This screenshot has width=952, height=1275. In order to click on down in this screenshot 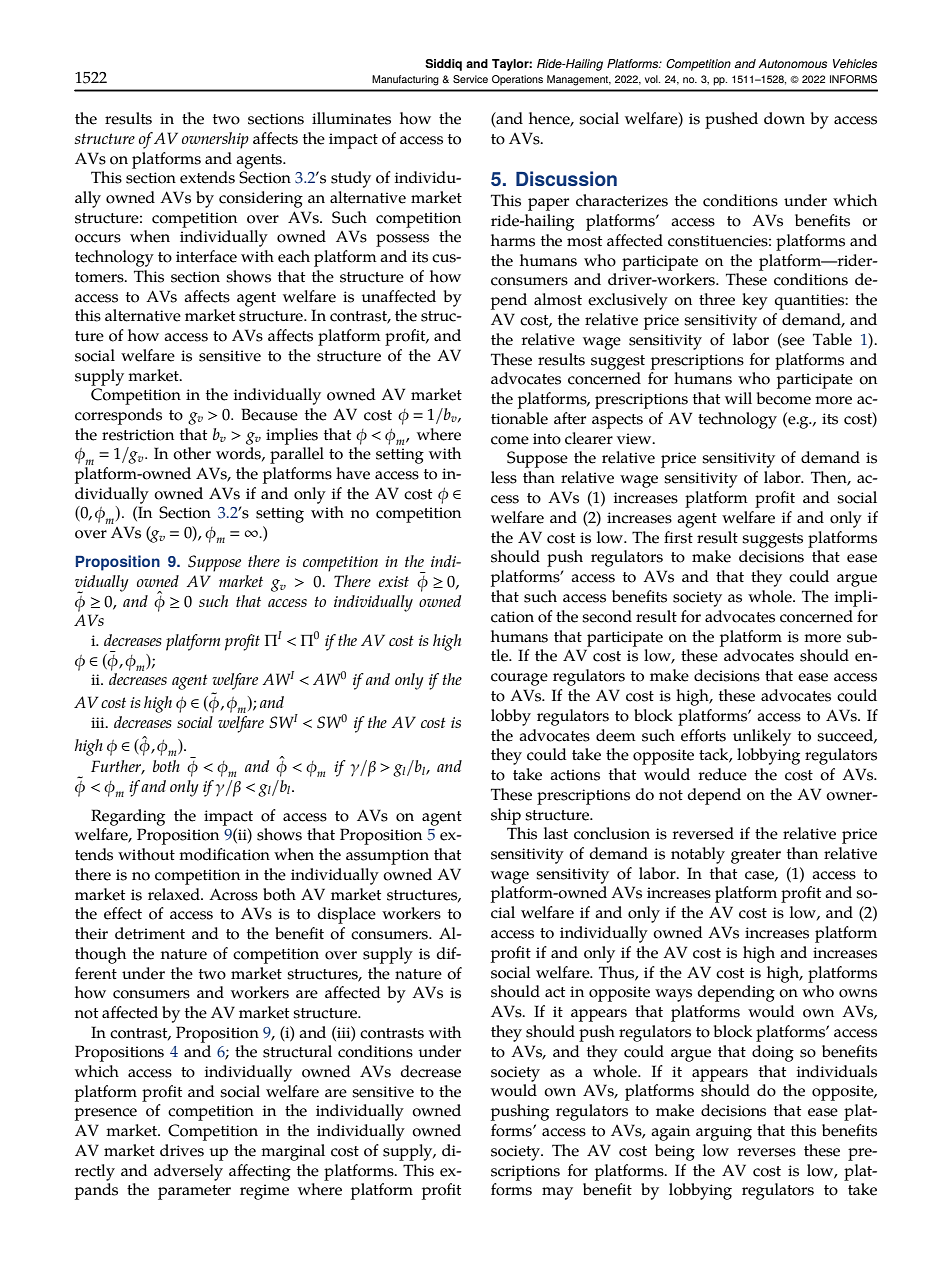, I will do `click(784, 118)`.
